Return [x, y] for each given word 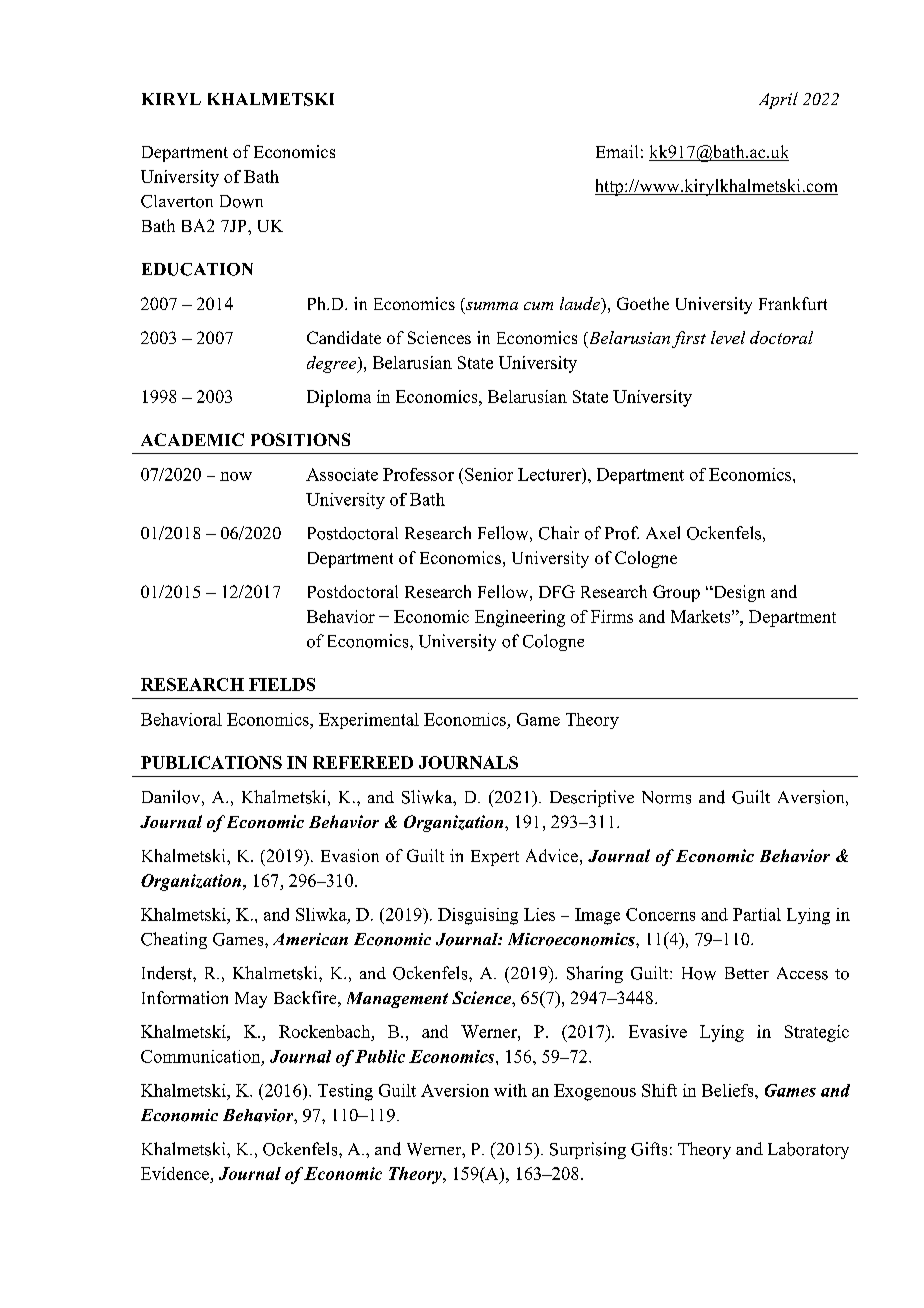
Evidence [176, 1173]
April [778, 100]
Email [617, 151]
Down [241, 201]
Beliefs [729, 1090]
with [510, 1090]
